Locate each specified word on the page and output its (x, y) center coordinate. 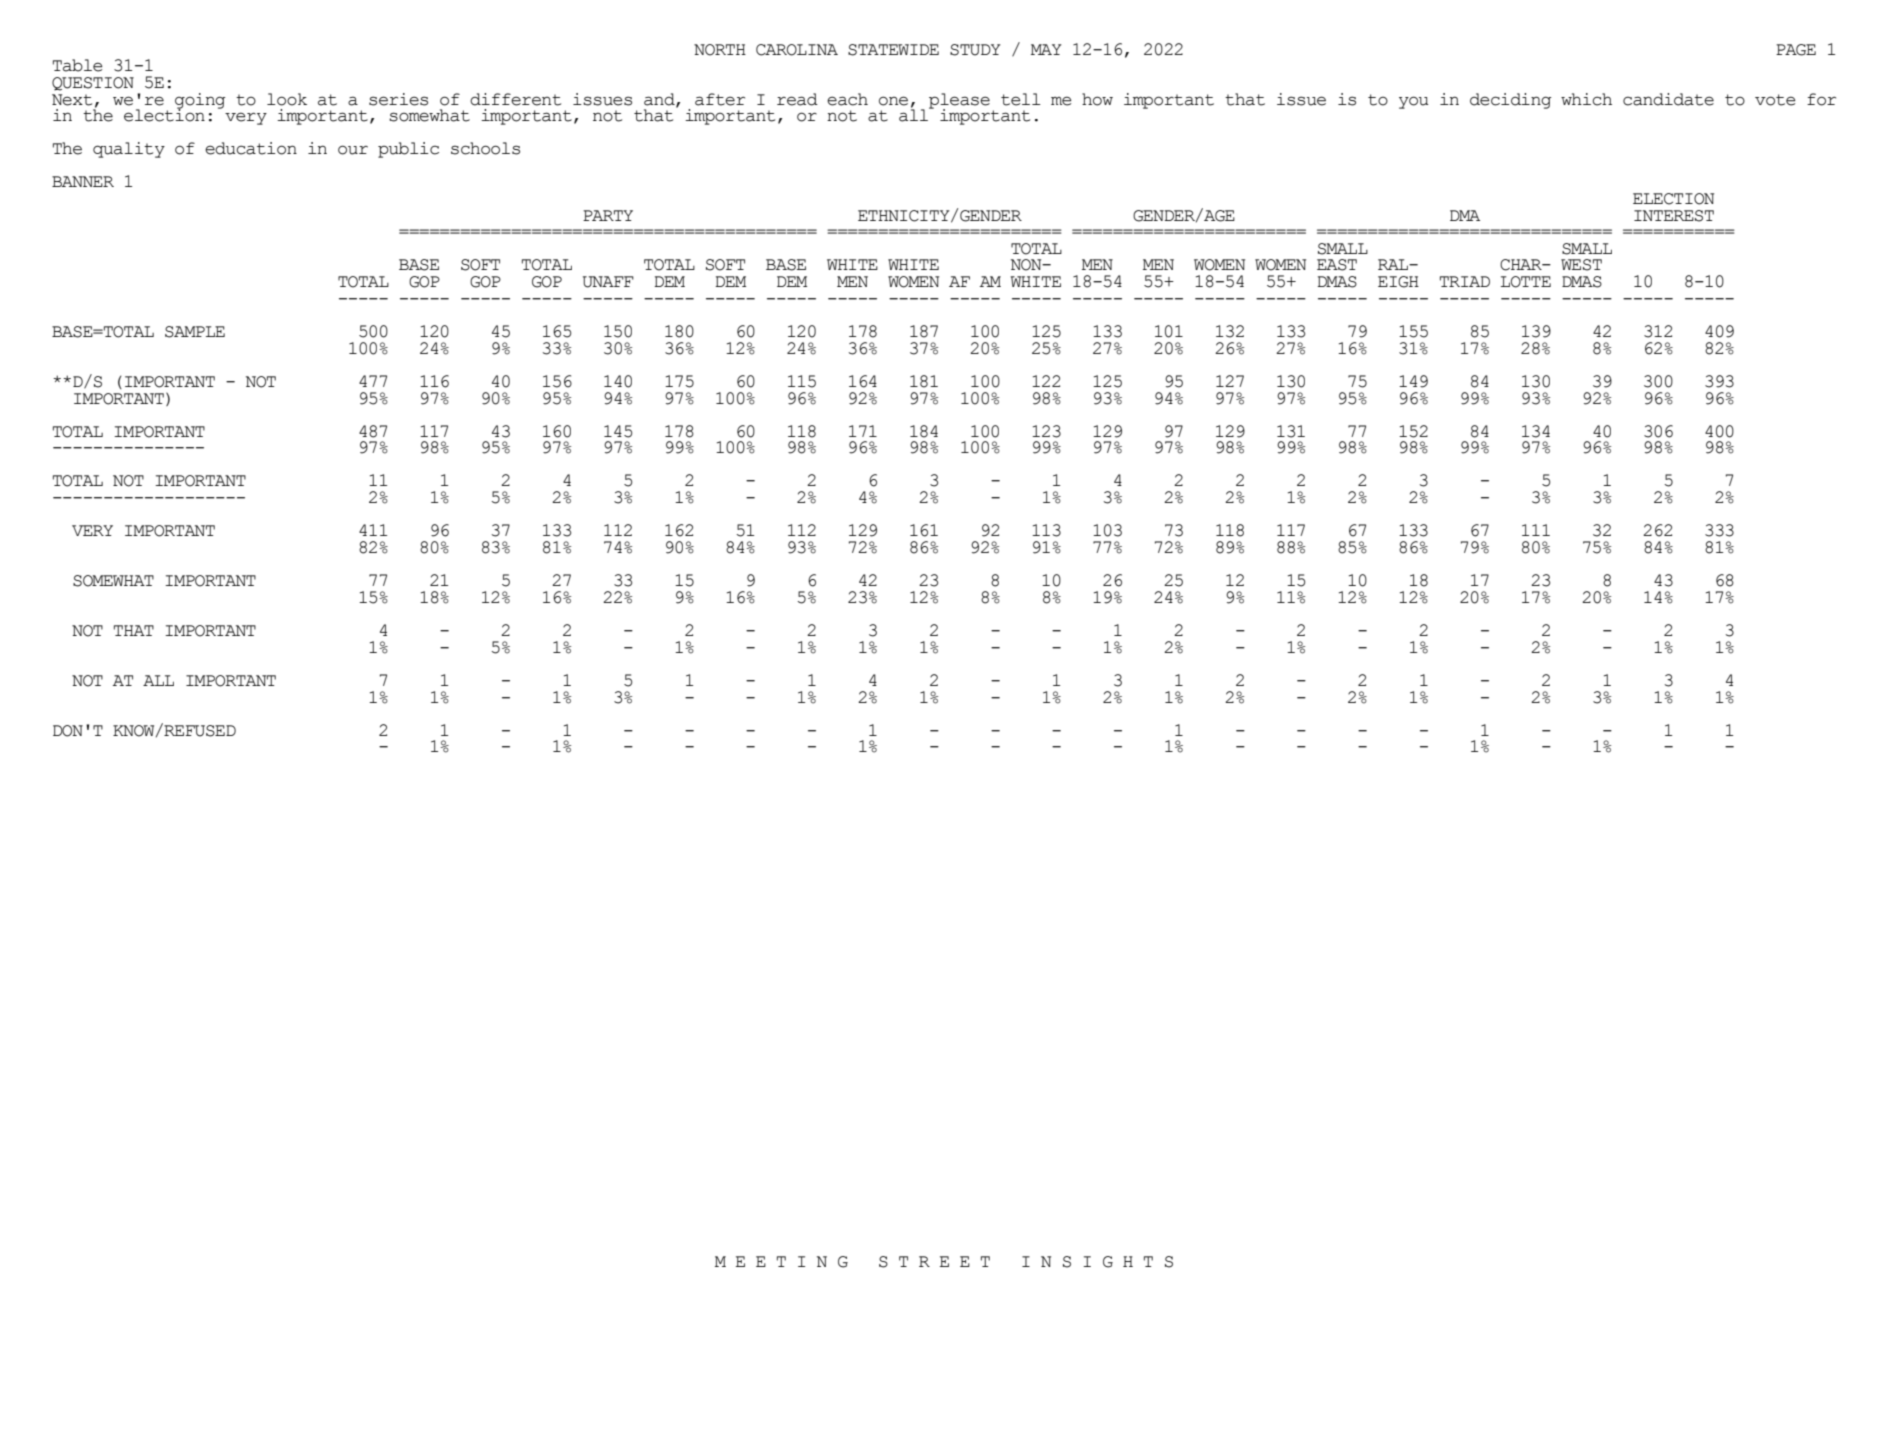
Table (78, 65)
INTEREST (1674, 216)
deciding (1511, 101)
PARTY (608, 215)
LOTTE (1526, 282)
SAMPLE (195, 332)
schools (485, 148)
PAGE (1796, 50)
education (251, 148)
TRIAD (1465, 281)
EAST (1337, 265)
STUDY (975, 50)
